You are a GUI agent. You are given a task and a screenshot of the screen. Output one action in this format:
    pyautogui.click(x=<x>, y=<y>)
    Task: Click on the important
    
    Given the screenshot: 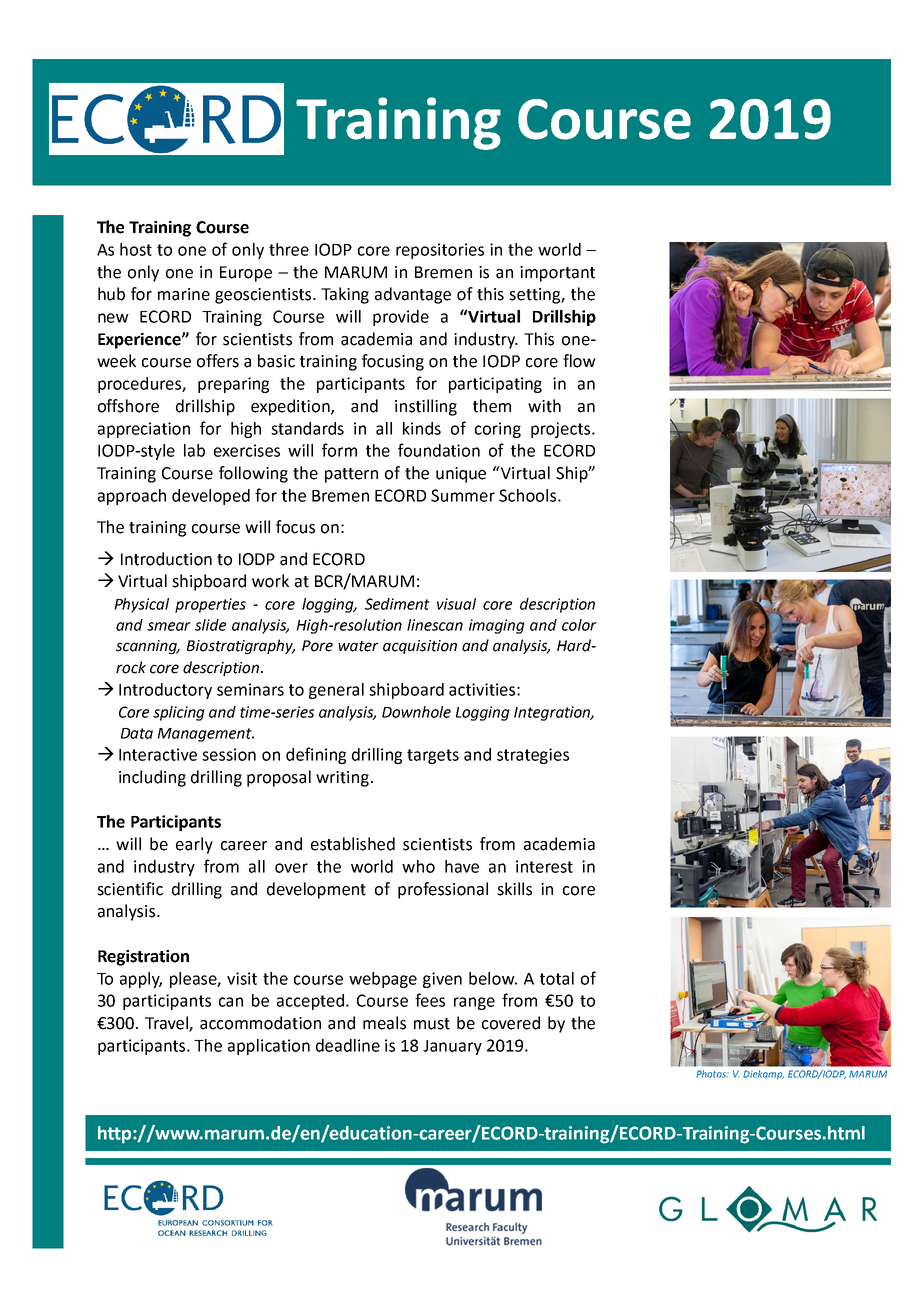 What is the action you would take?
    pyautogui.click(x=557, y=274)
